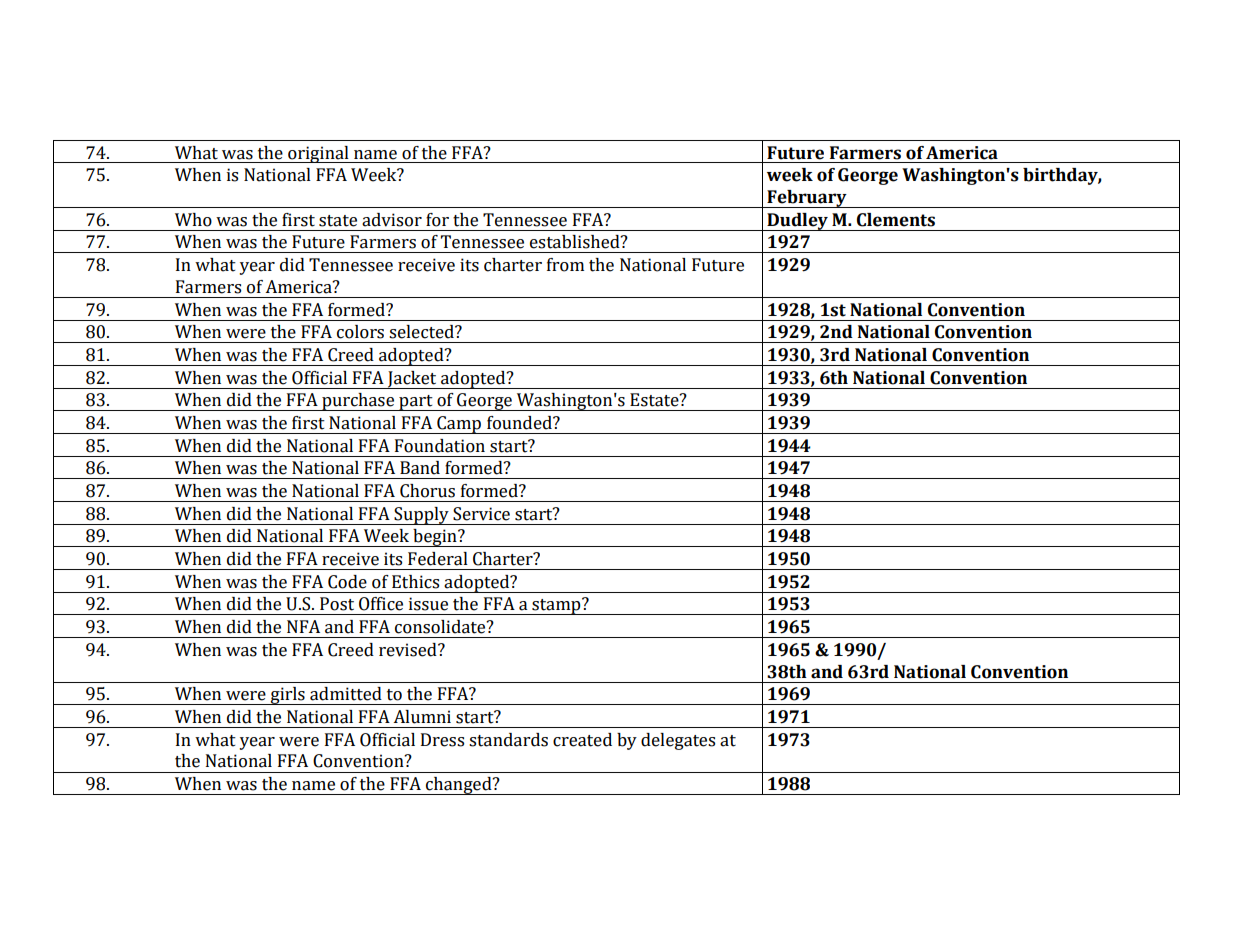 This screenshot has width=1233, height=952. What do you see at coordinates (288, 696) in the screenshot?
I see `girls` at bounding box center [288, 696].
